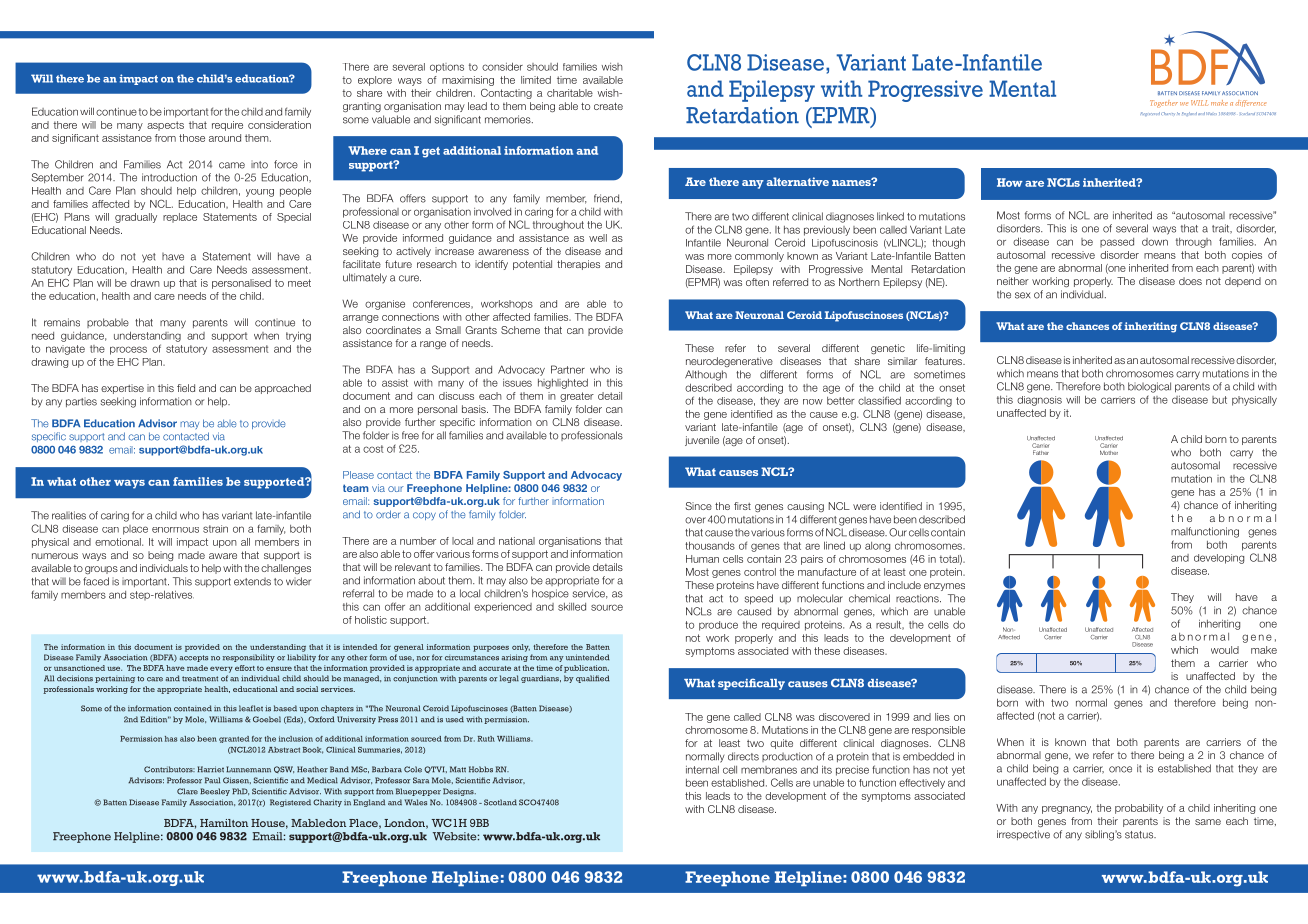 The height and width of the screenshot is (924, 1308). I want to click on diagnosis, so click(1039, 401).
